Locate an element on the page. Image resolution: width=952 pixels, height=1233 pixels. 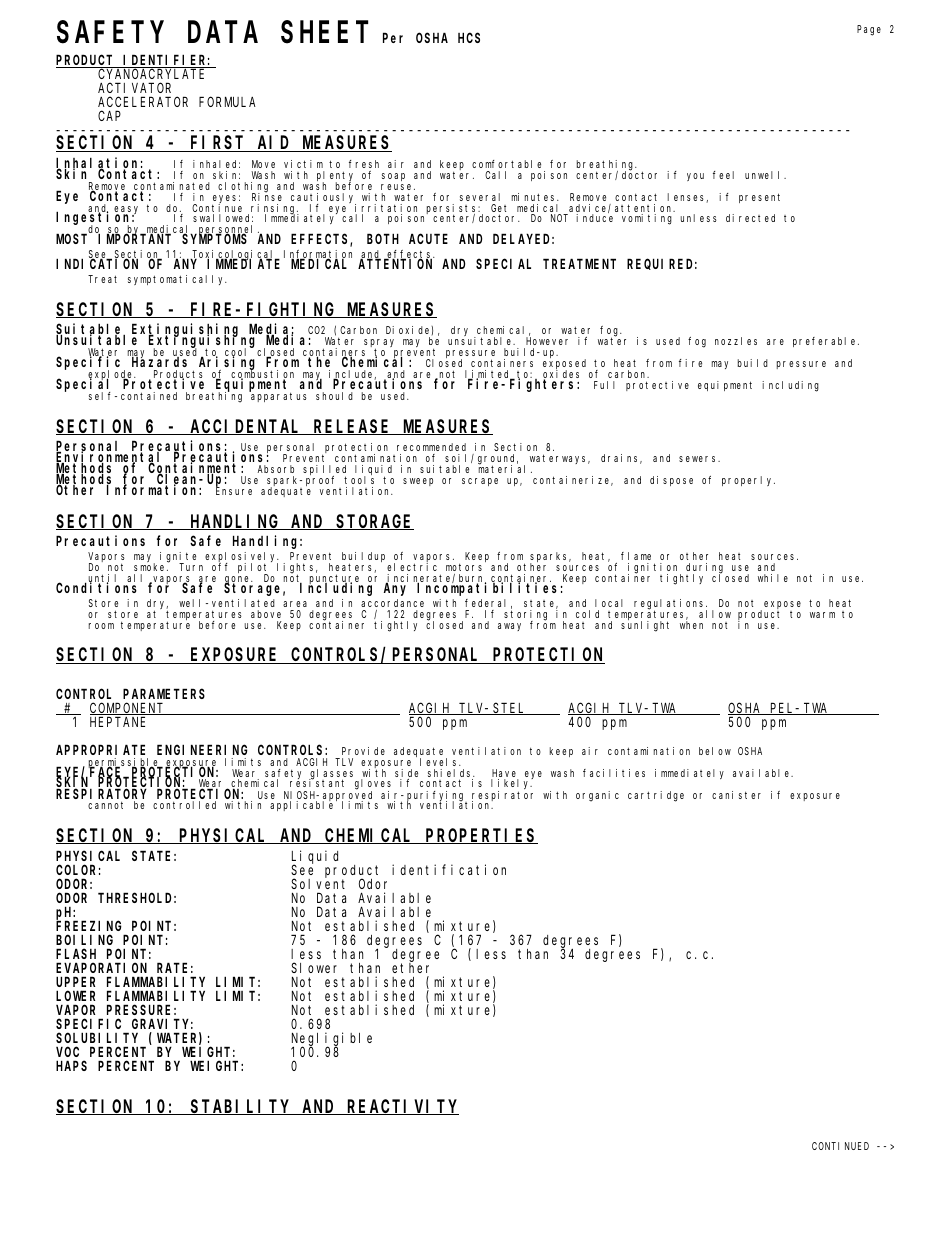
canister is located at coordinates (736, 795).
